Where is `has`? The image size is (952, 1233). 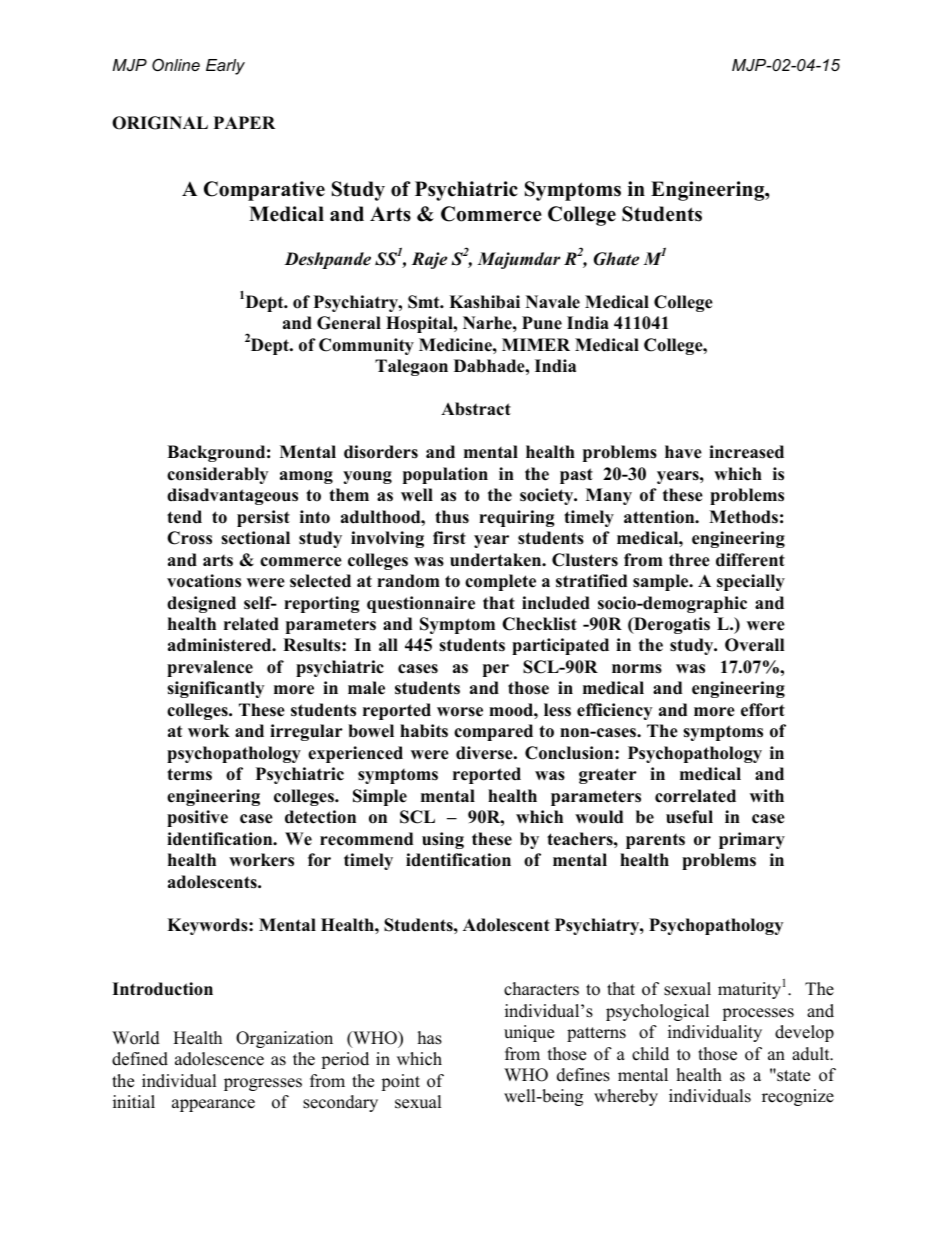 has is located at coordinates (430, 1038).
